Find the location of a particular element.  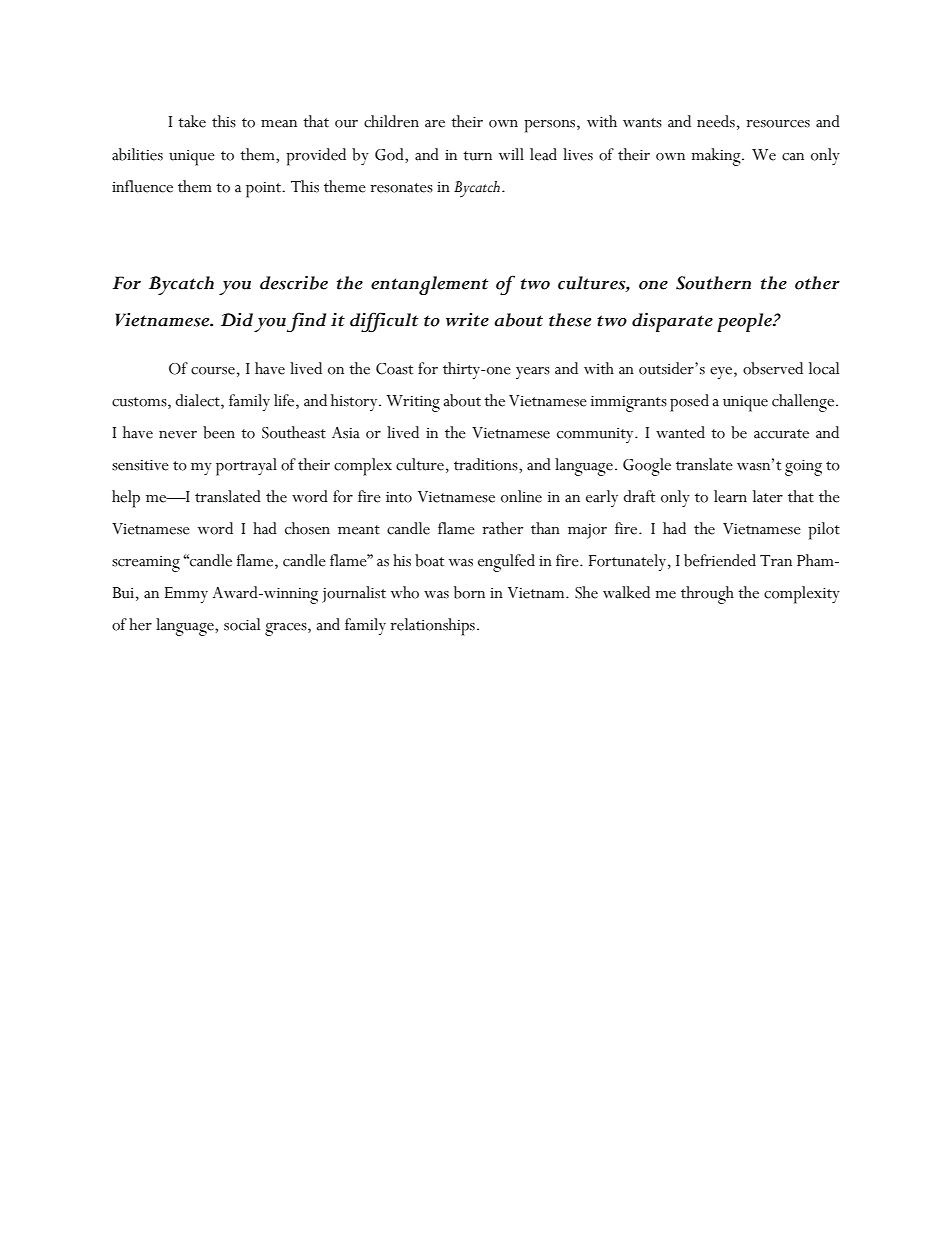

needs is located at coordinates (716, 121).
